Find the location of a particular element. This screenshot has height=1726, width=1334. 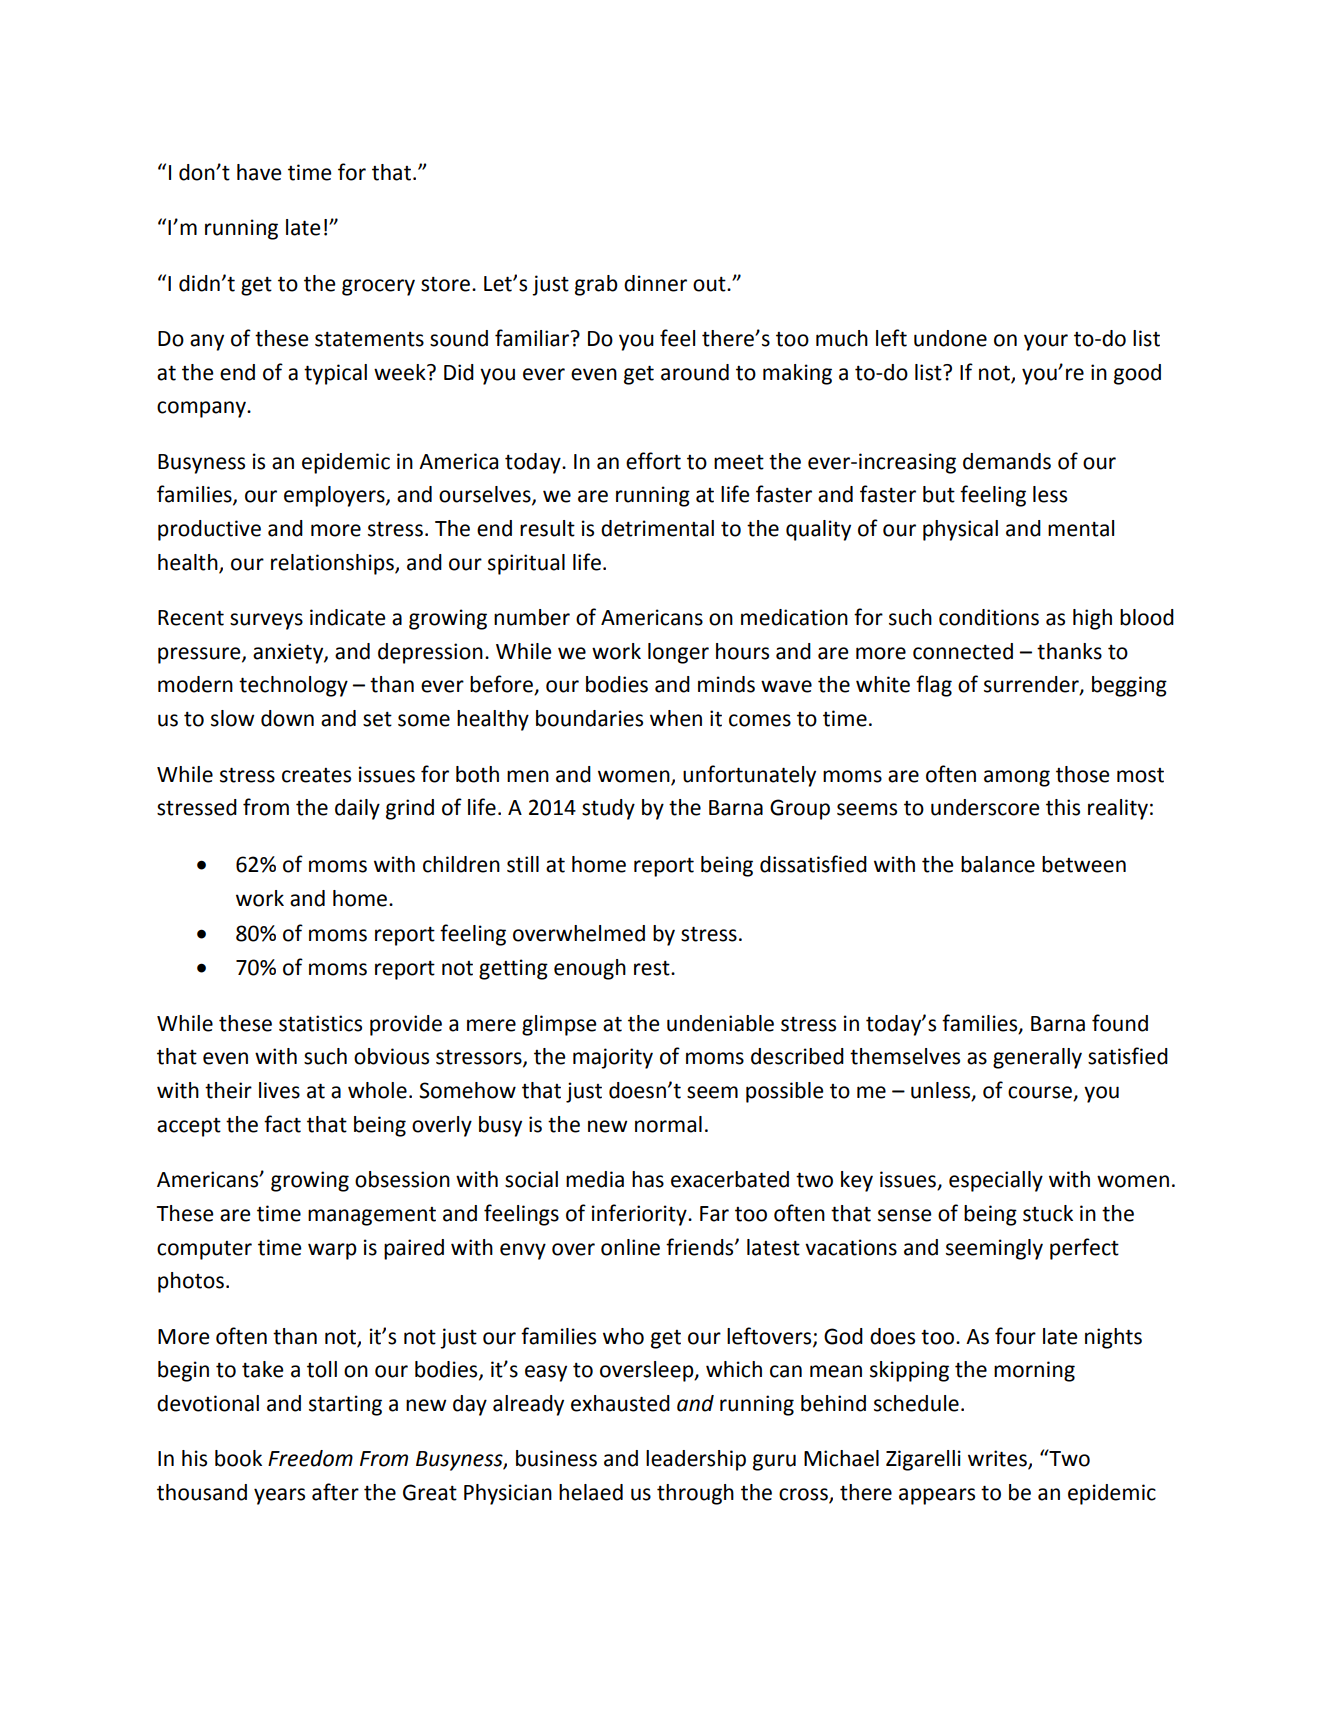

majority is located at coordinates (613, 1058).
